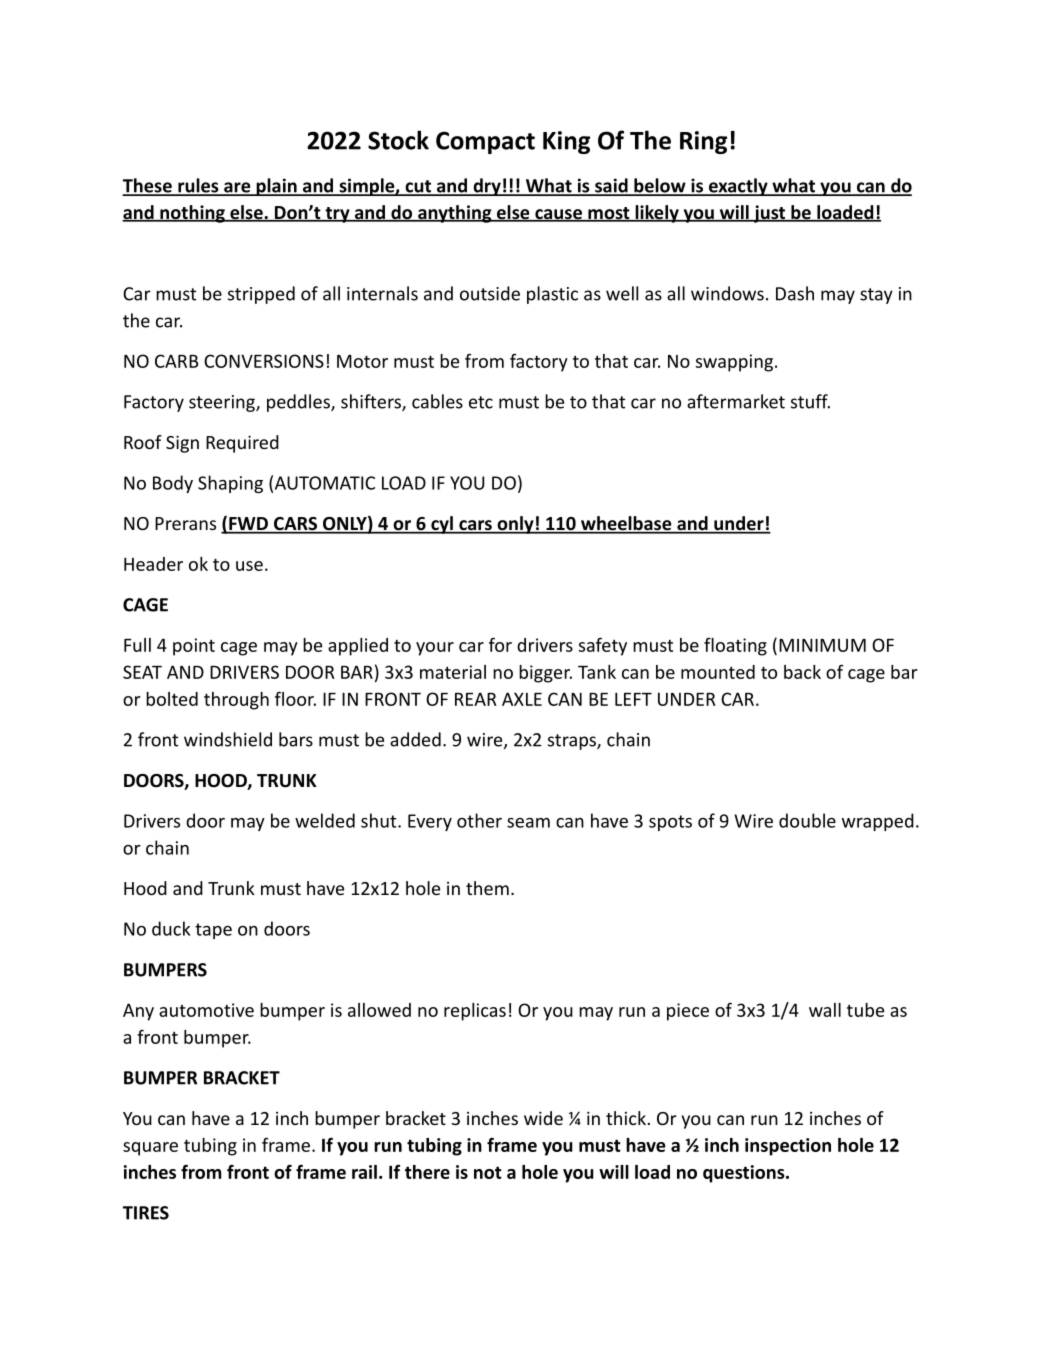 The width and height of the screenshot is (1043, 1350). I want to click on exactly, so click(738, 187).
